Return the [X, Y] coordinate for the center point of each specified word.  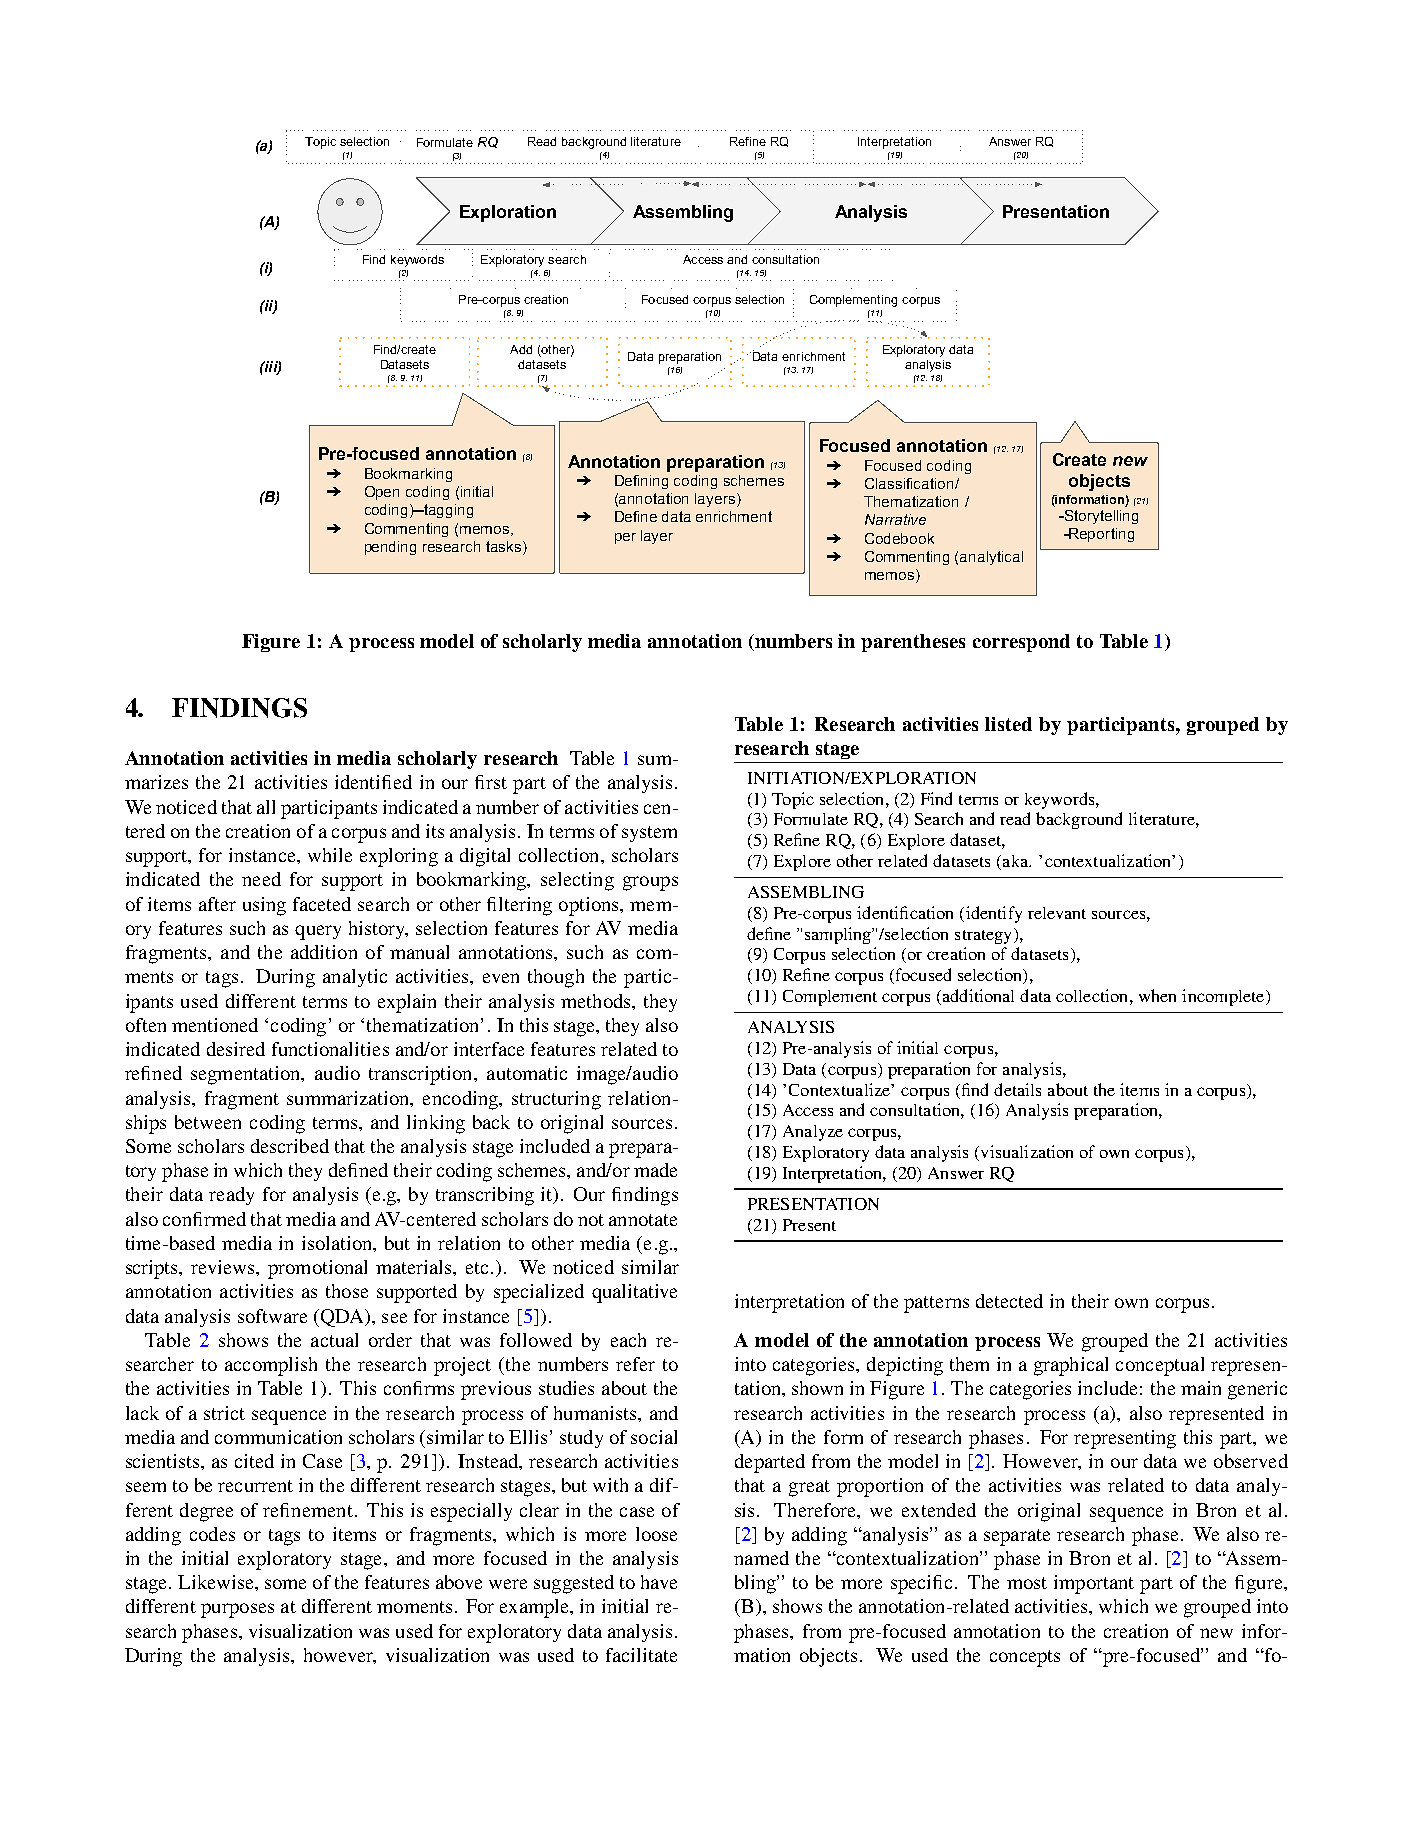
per [625, 538]
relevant [1057, 913]
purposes [237, 1610]
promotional [317, 1269]
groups [650, 883]
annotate [643, 1220]
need [261, 879]
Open [382, 493]
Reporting [1101, 535]
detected [1009, 1301]
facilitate [641, 1655]
